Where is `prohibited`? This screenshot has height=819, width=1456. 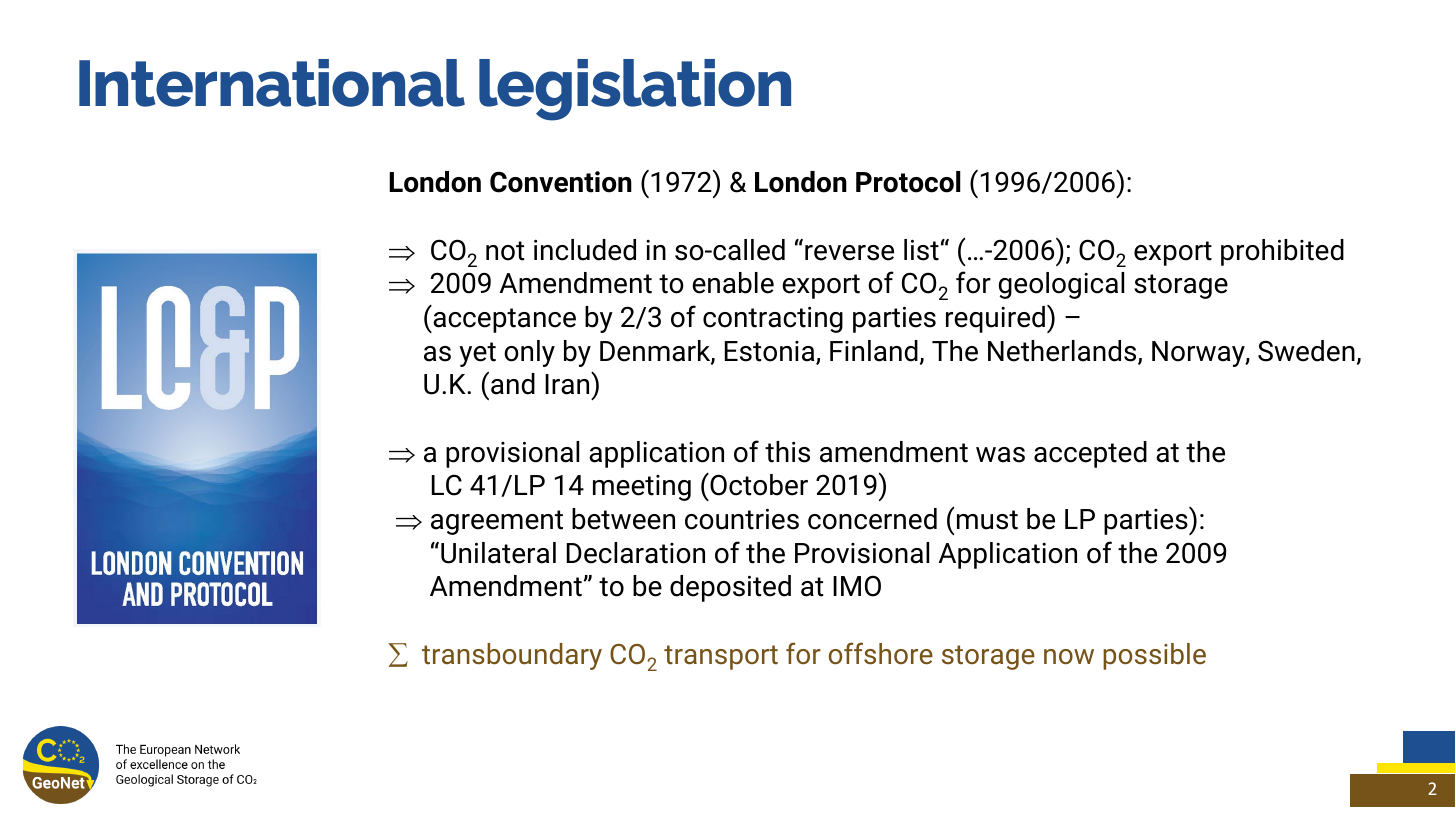
prohibited is located at coordinates (1282, 252).
